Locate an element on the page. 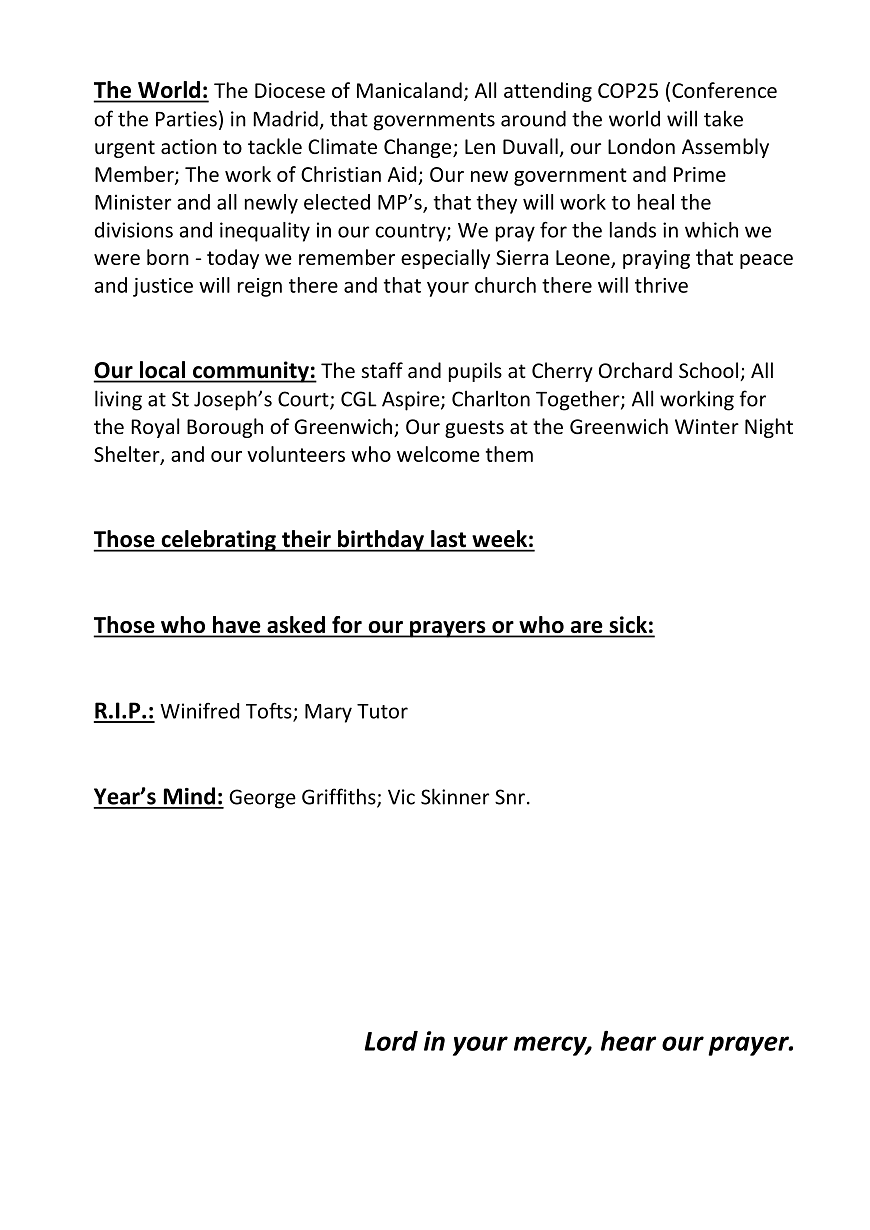 This document has height=1230, width=870. Lord is located at coordinates (391, 1041).
